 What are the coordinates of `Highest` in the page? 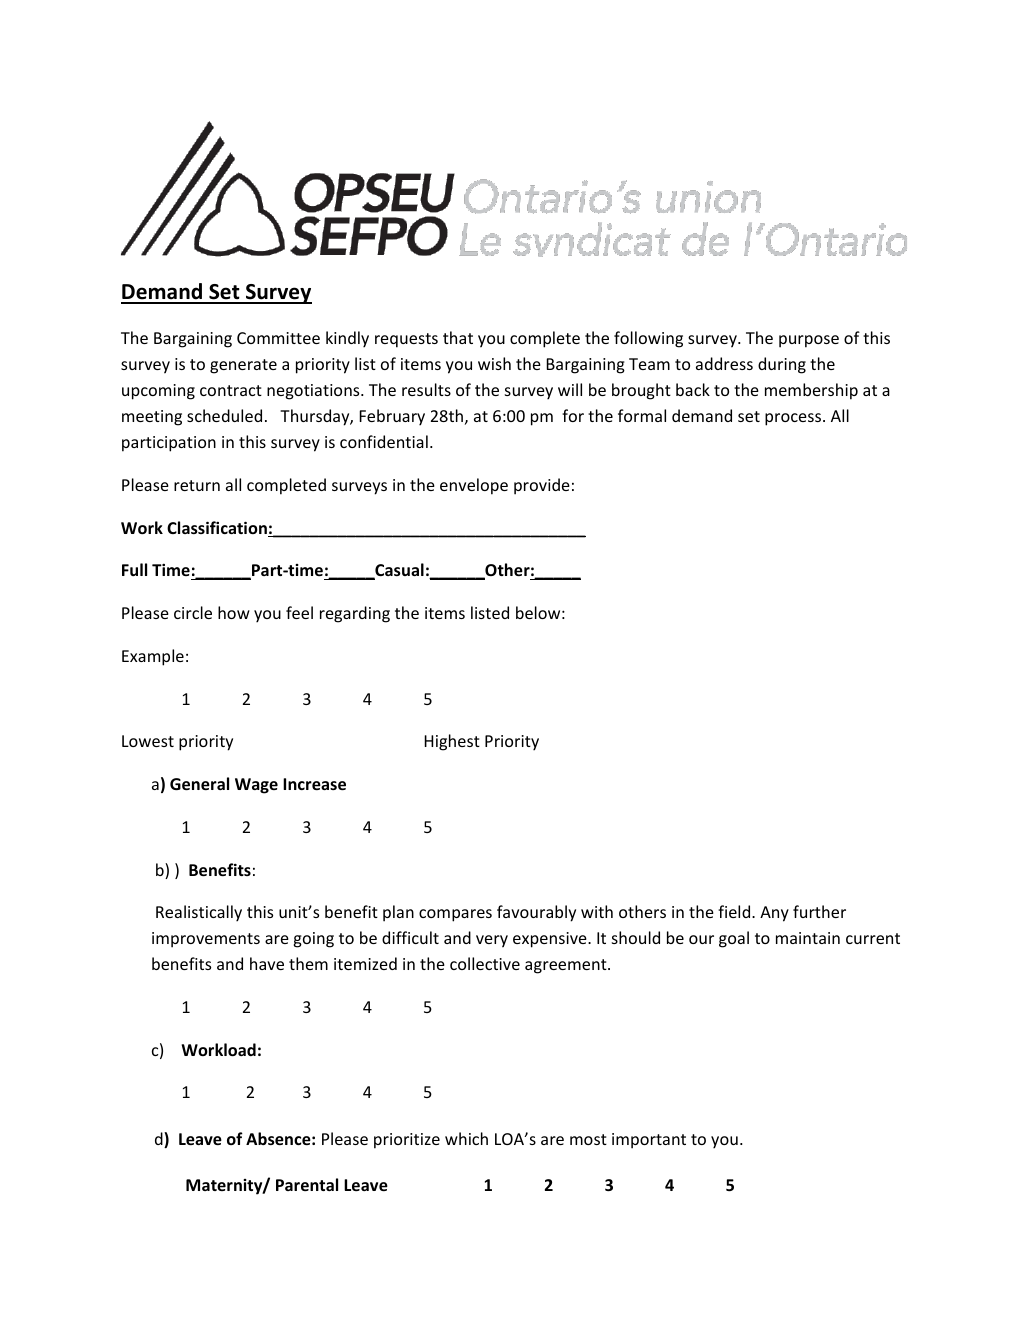 It's located at (452, 742).
